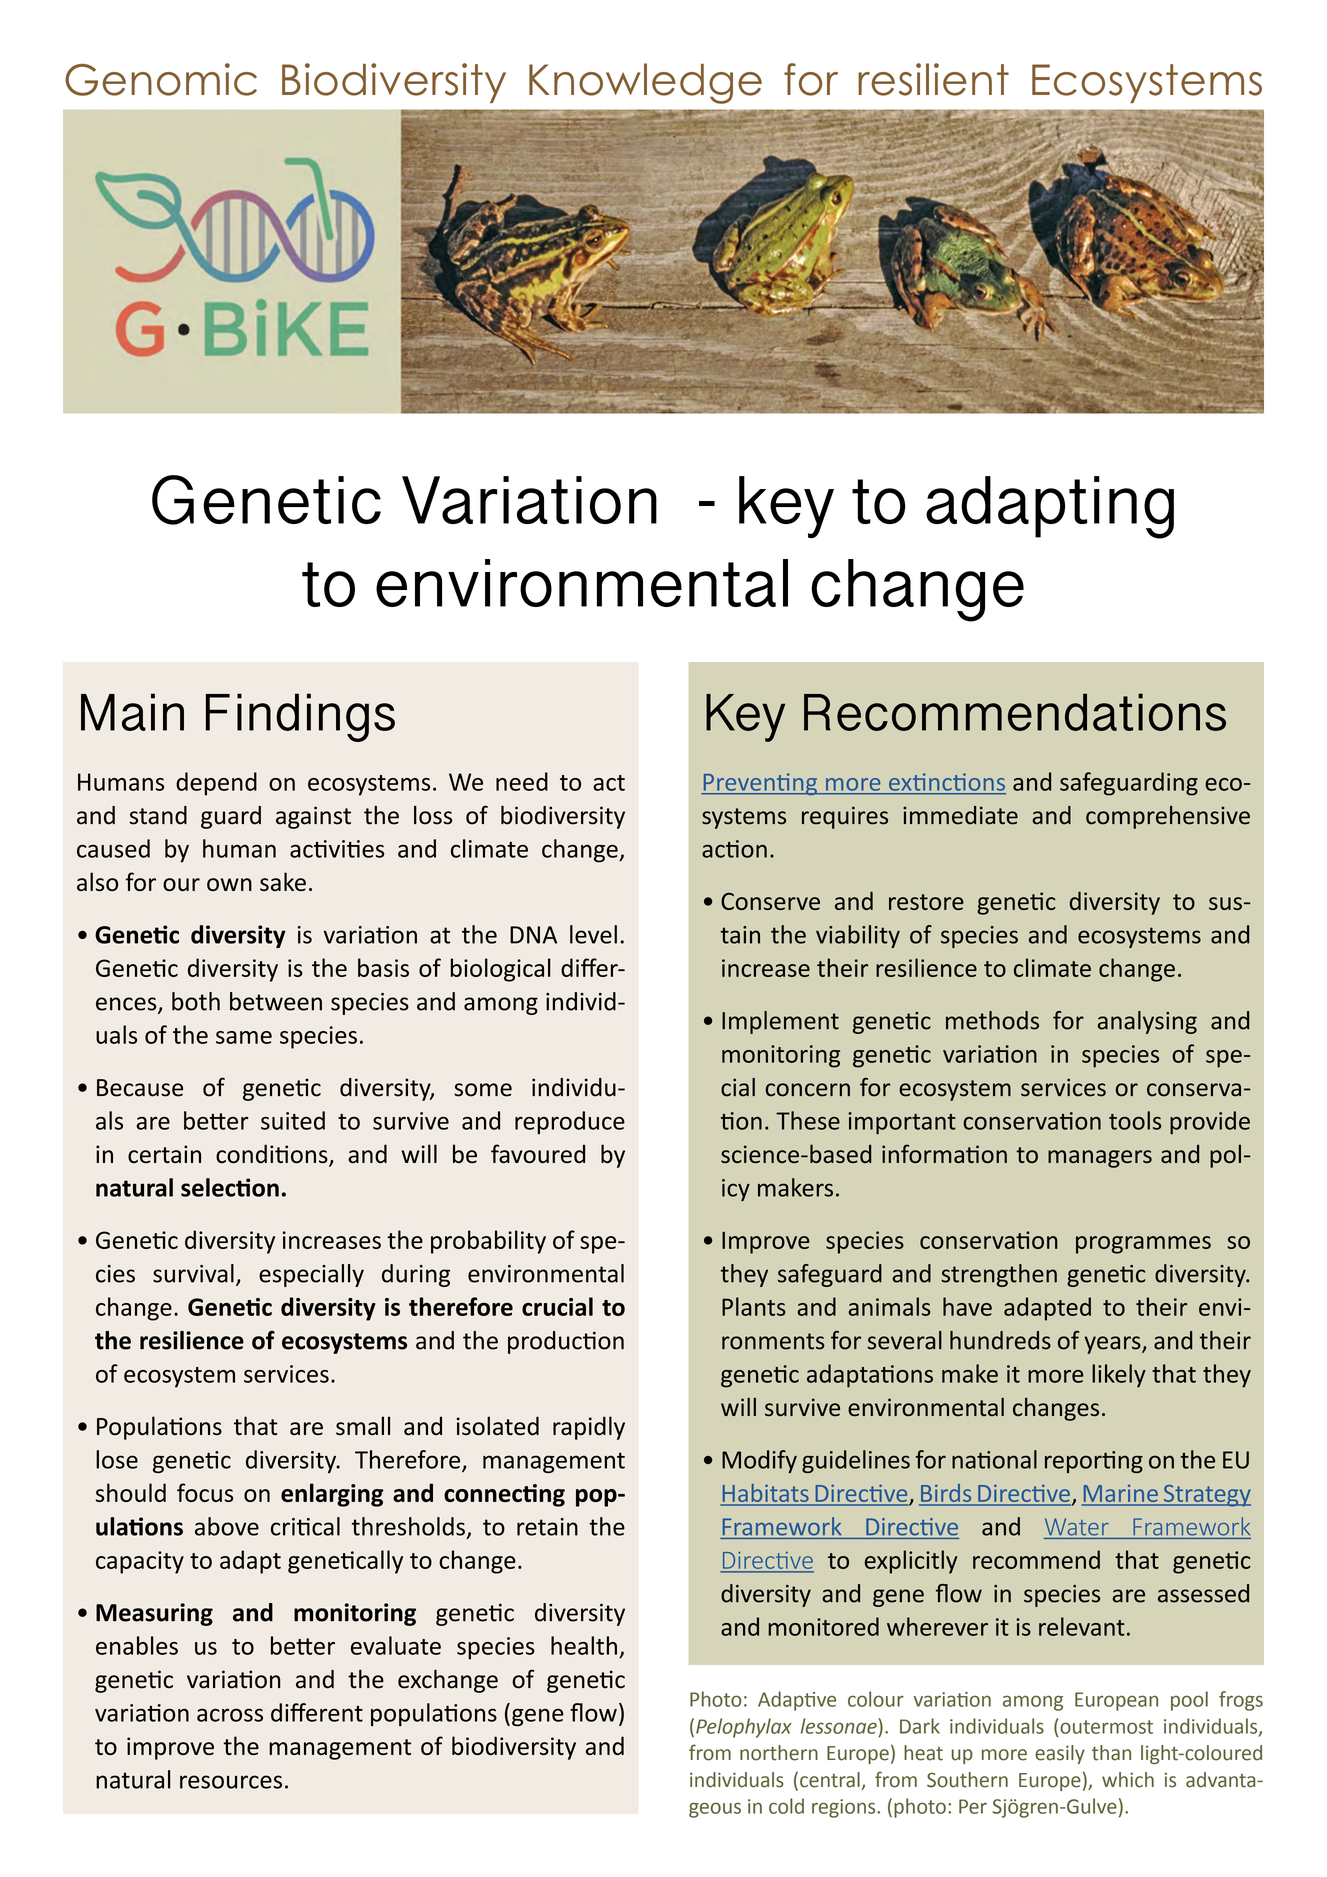 The height and width of the document is (1877, 1327). I want to click on analysing, so click(1147, 1022).
